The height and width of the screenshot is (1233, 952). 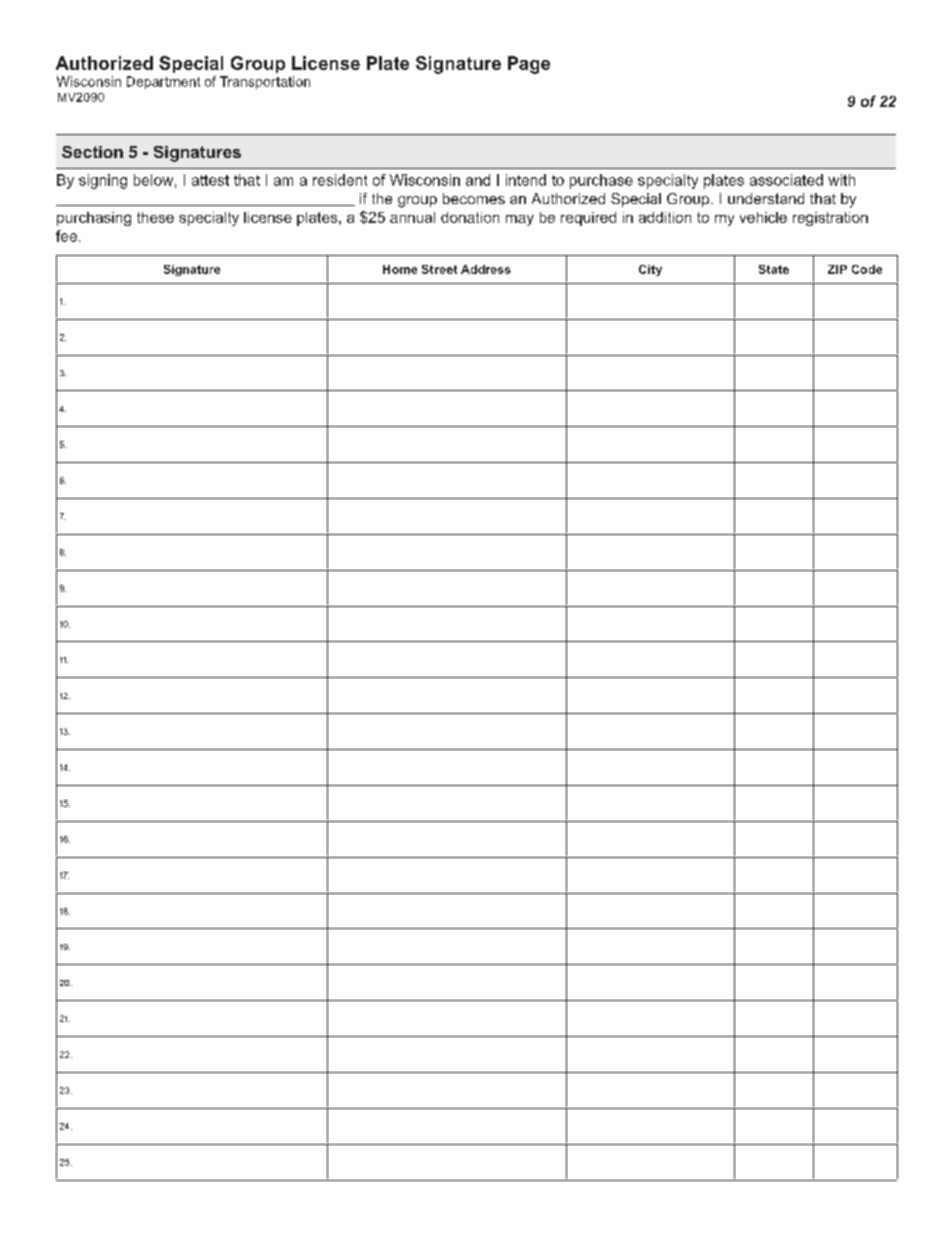 I want to click on fee, so click(x=66, y=236).
